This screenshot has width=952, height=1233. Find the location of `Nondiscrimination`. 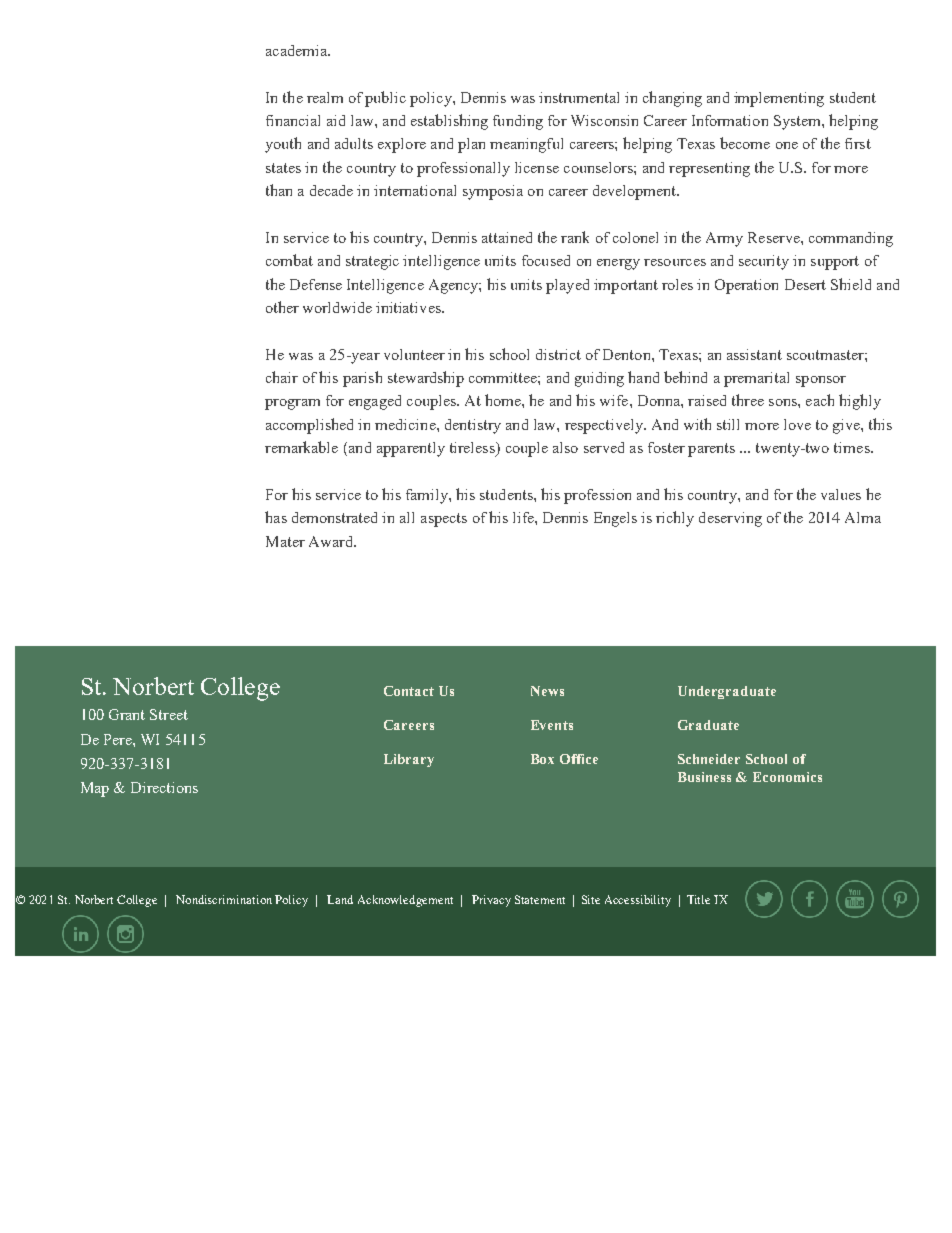

Nondiscrimination is located at coordinates (224, 899).
